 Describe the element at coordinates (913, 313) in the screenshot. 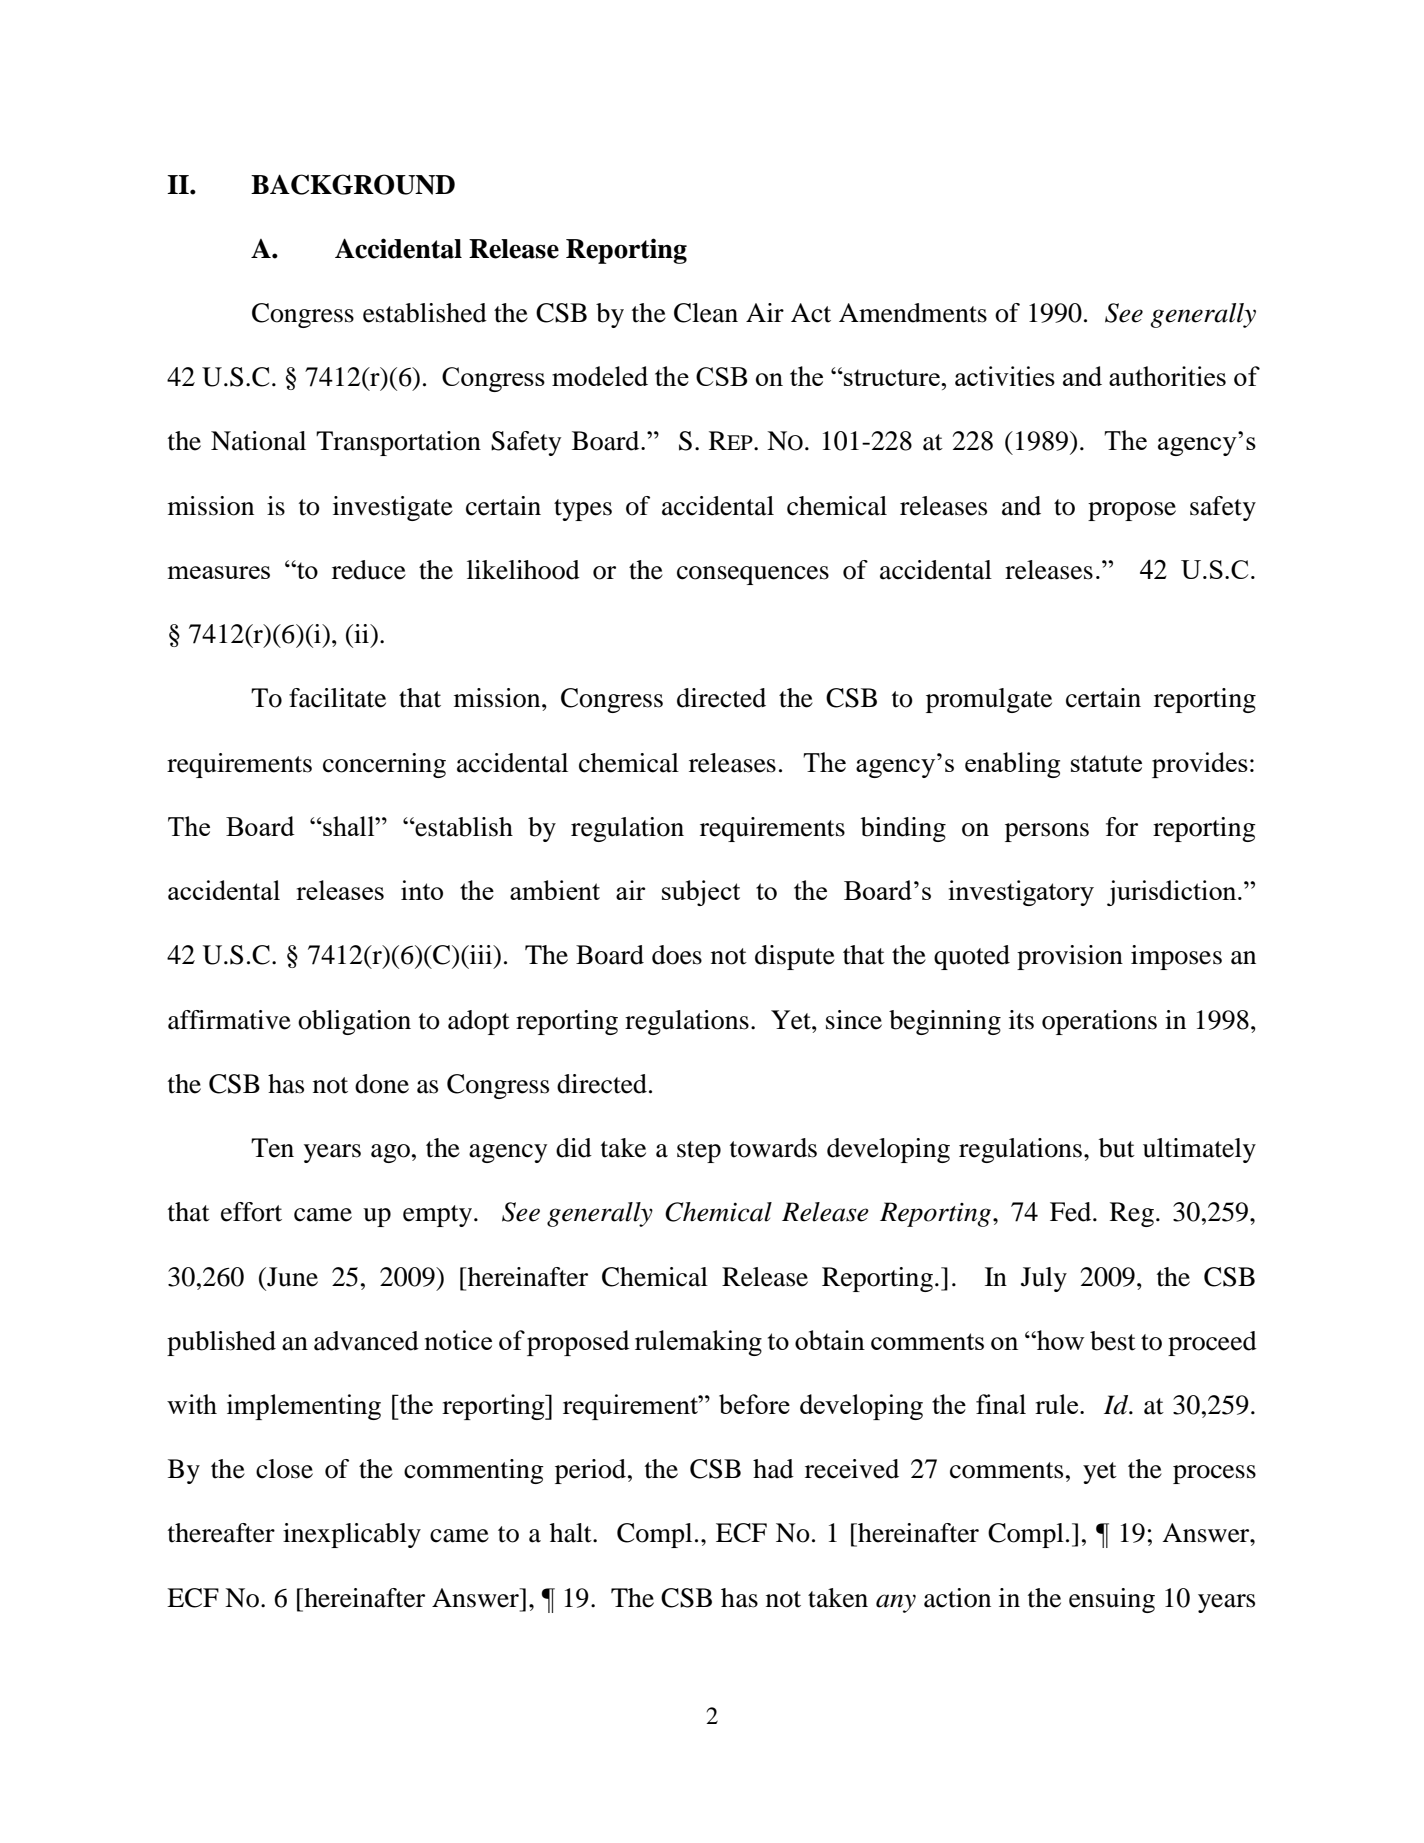

I see `Amendments` at that location.
